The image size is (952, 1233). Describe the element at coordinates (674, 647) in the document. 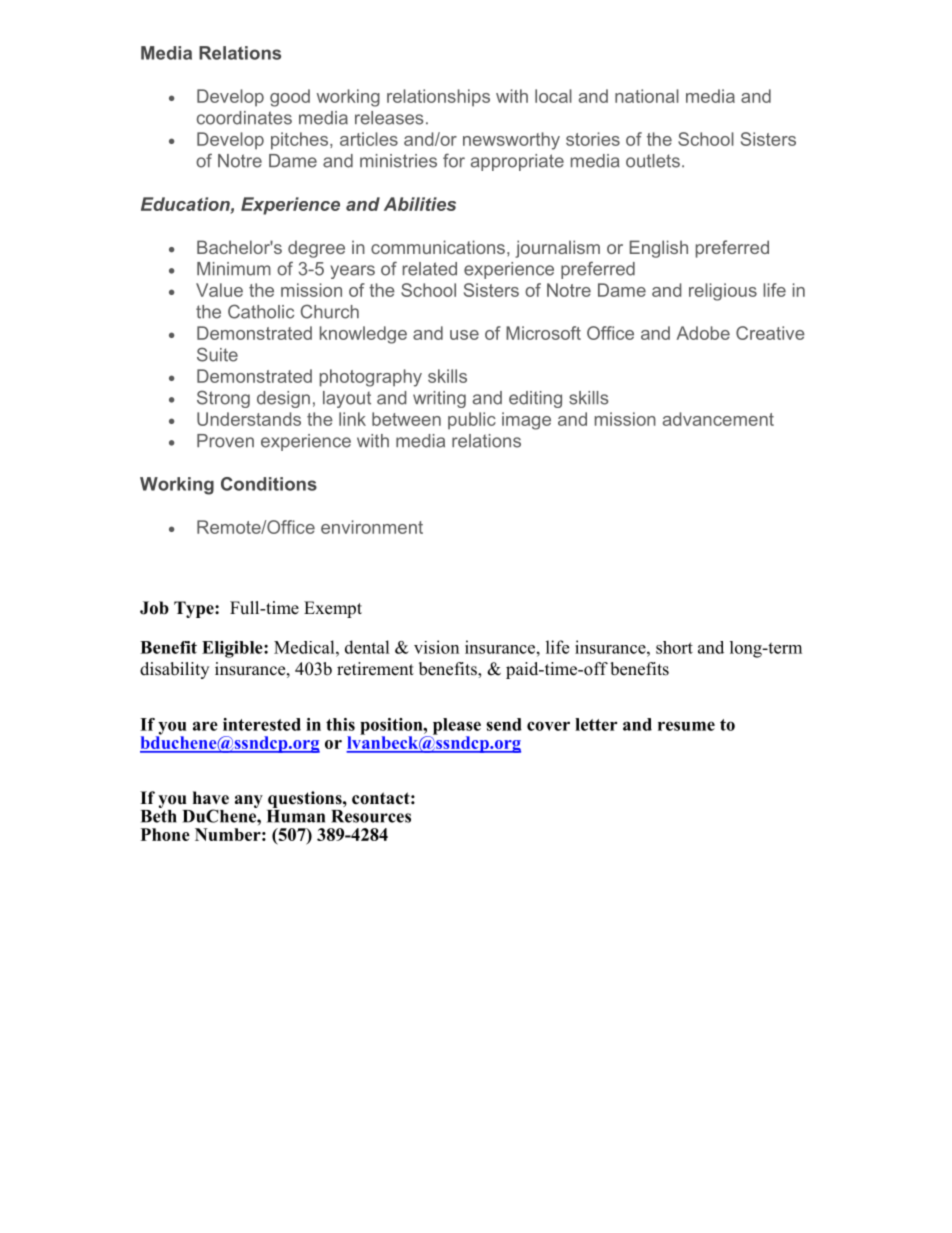

I see `short` at that location.
